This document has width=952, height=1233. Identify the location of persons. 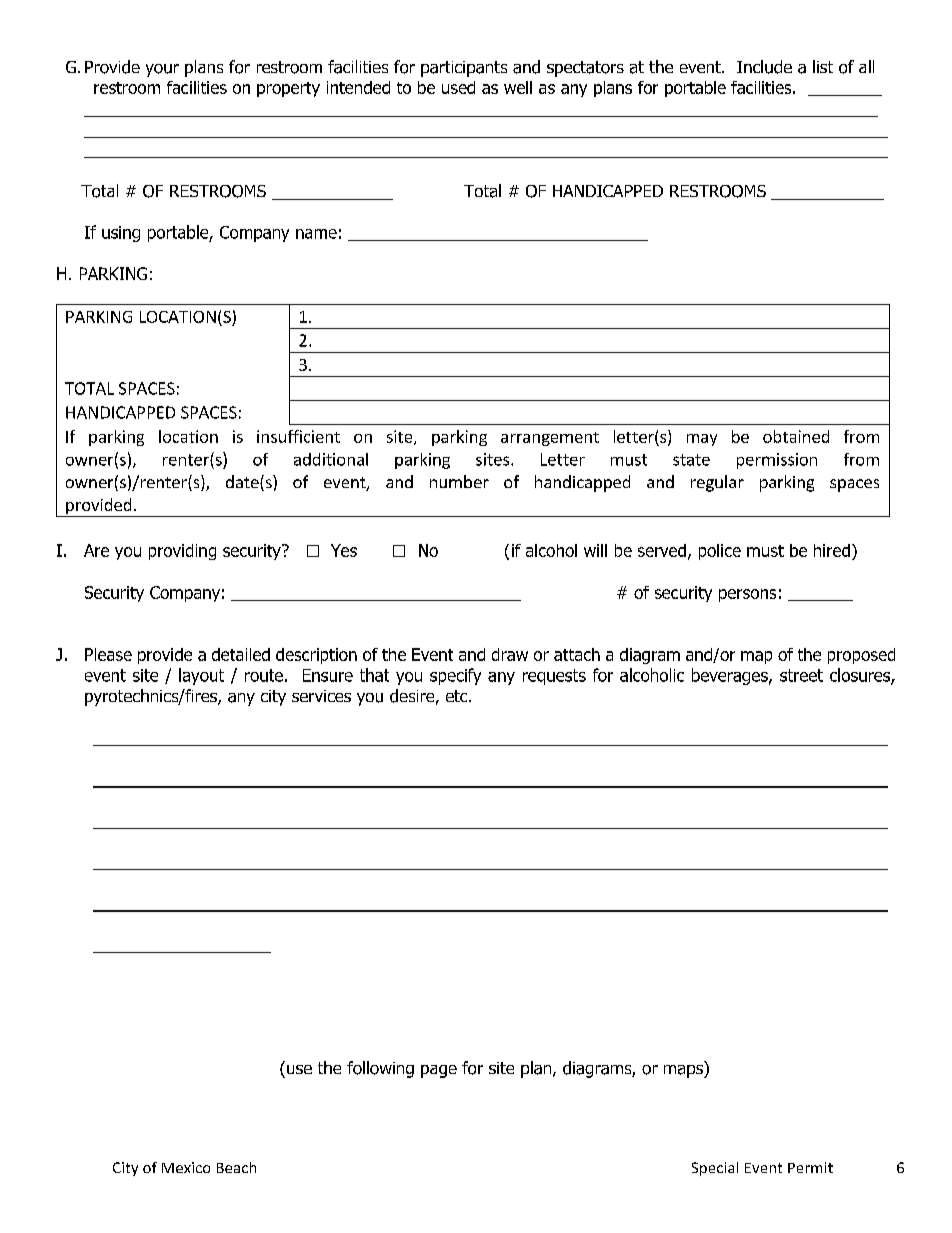
(747, 595).
